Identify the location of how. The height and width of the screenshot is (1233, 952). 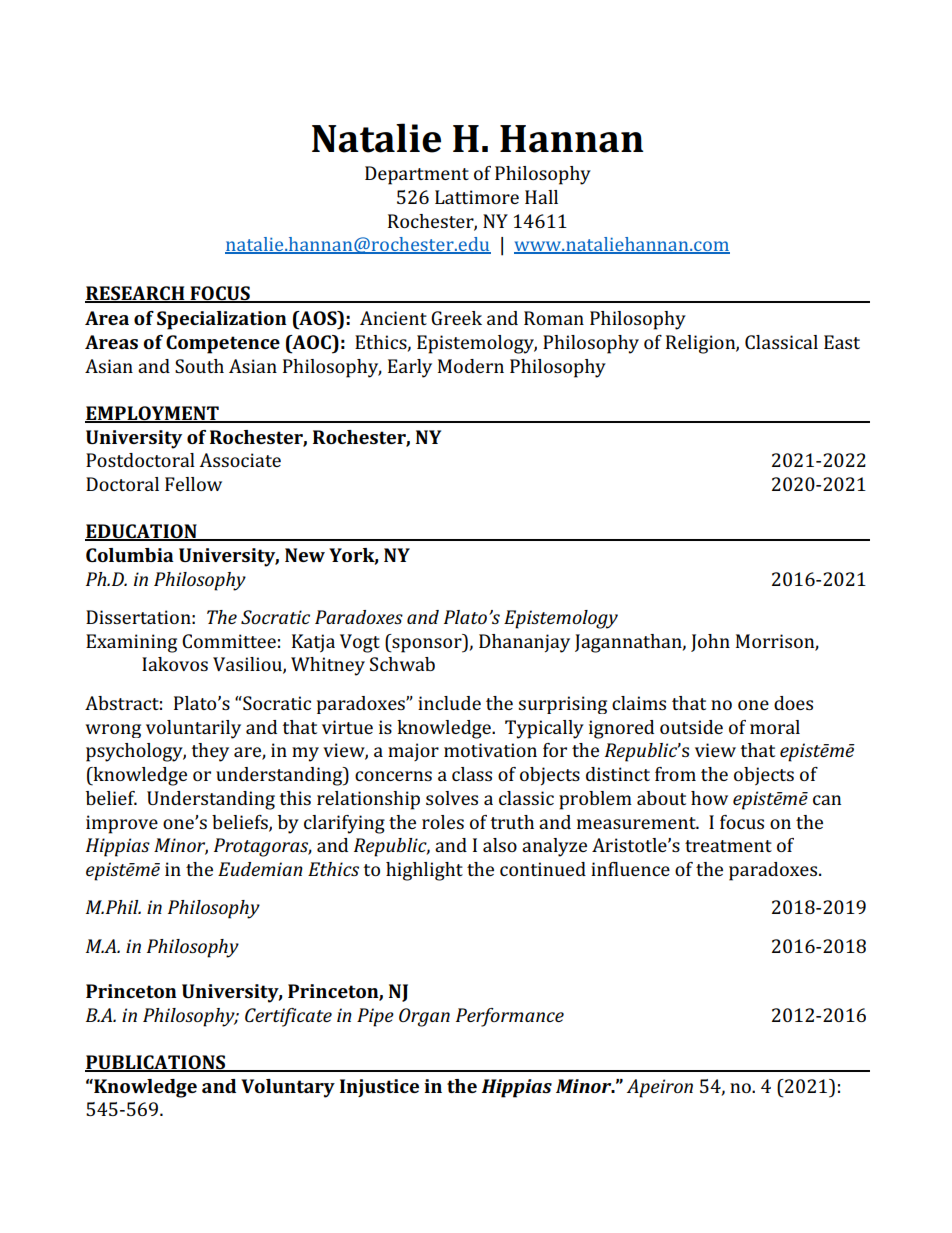
(709, 798).
